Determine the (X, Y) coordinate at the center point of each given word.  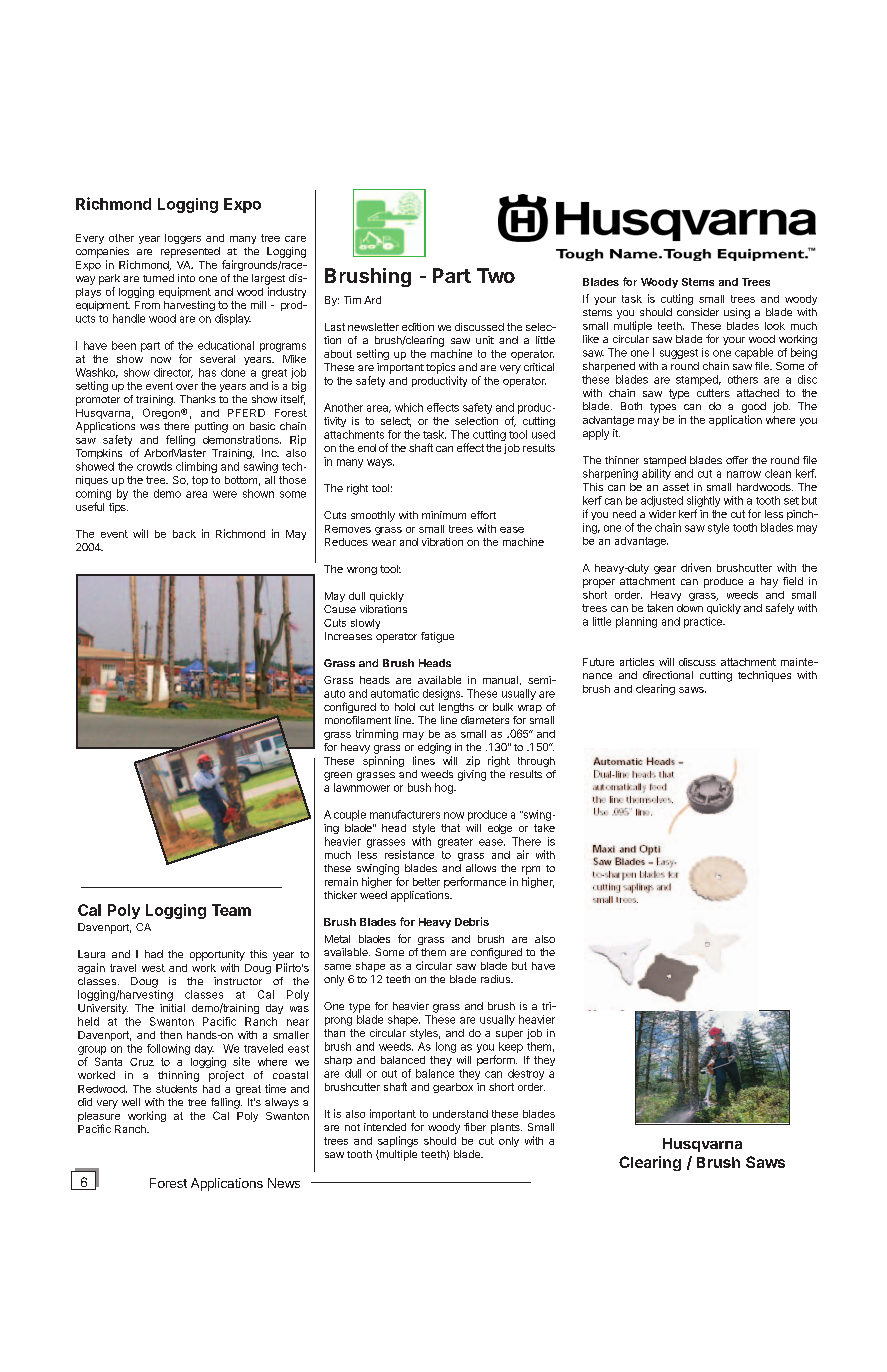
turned (158, 278)
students (176, 1089)
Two (496, 275)
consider (698, 312)
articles (637, 662)
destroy (526, 1074)
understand (460, 1114)
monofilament (358, 720)
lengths (456, 708)
